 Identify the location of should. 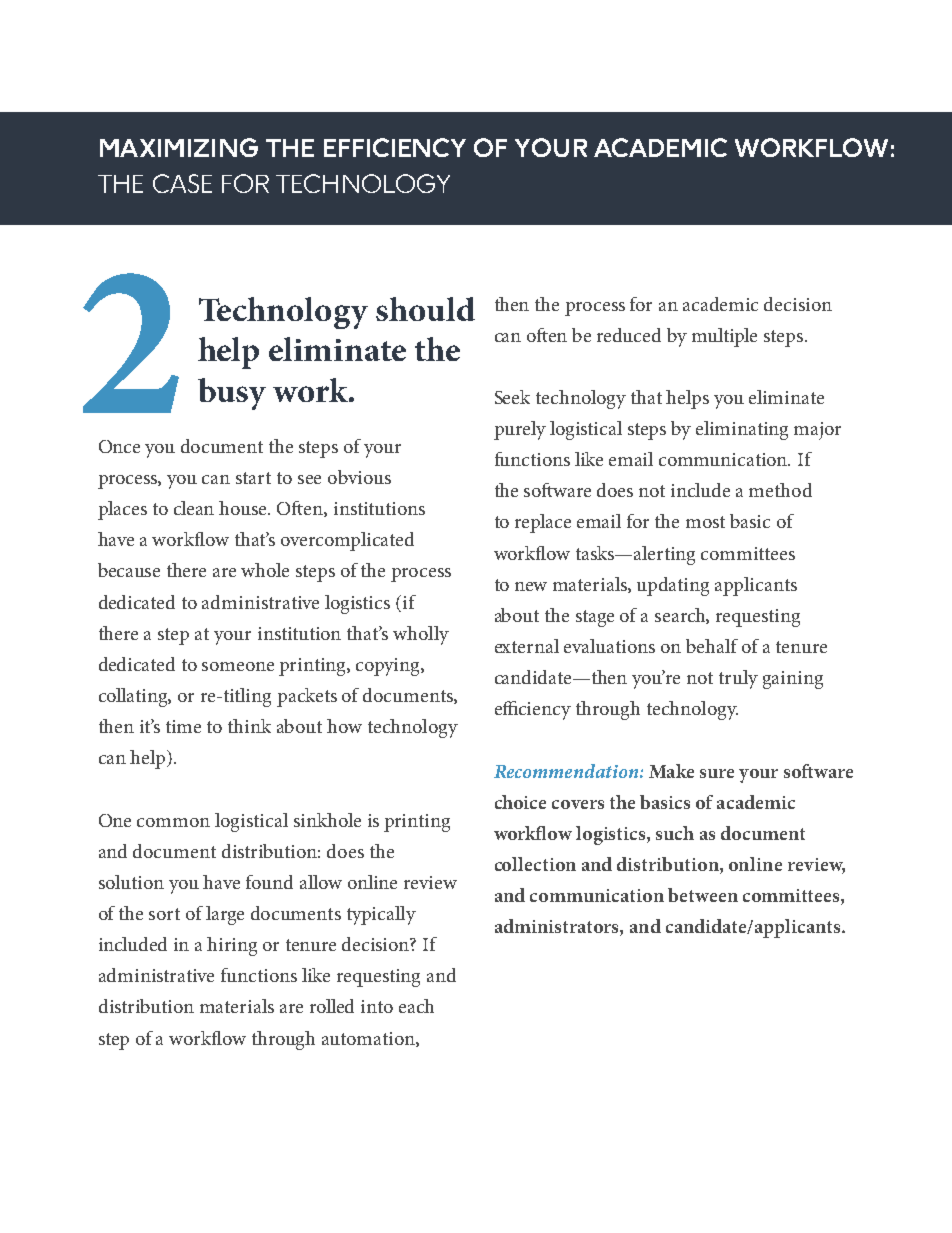
(425, 309).
